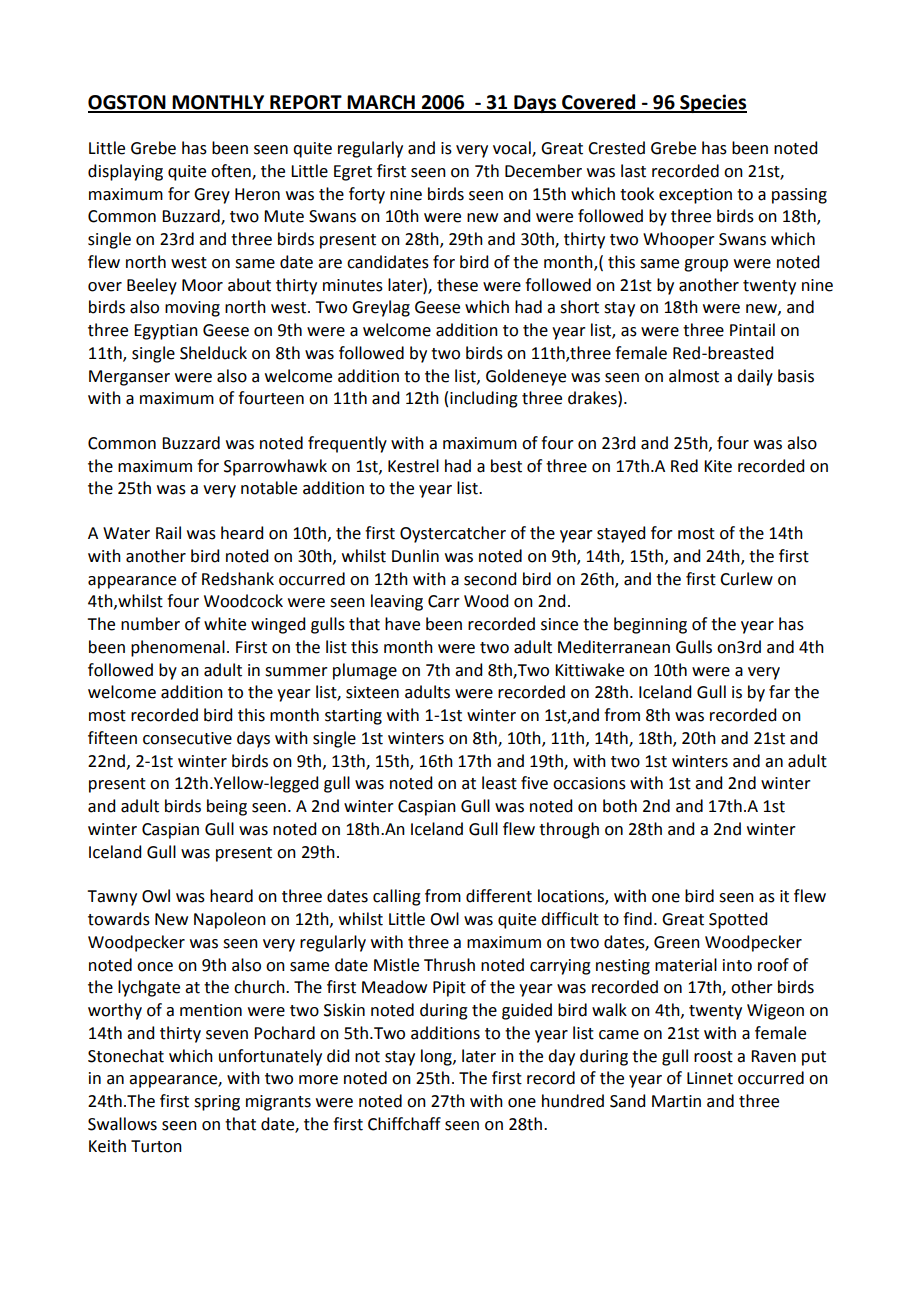 The height and width of the screenshot is (1308, 924). What do you see at coordinates (217, 1103) in the screenshot?
I see `spring` at bounding box center [217, 1103].
